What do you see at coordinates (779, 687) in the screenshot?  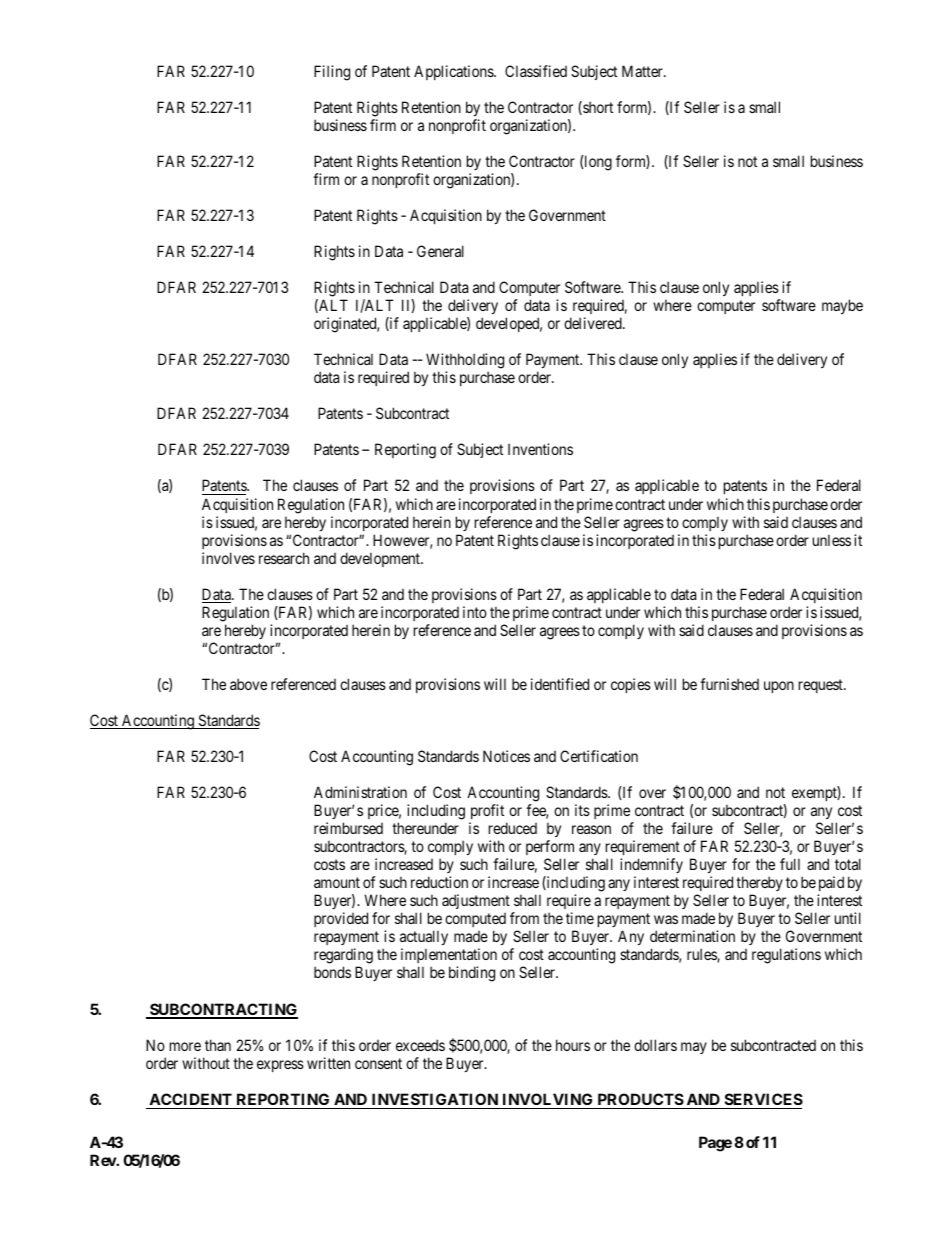 I see `upon` at bounding box center [779, 687].
